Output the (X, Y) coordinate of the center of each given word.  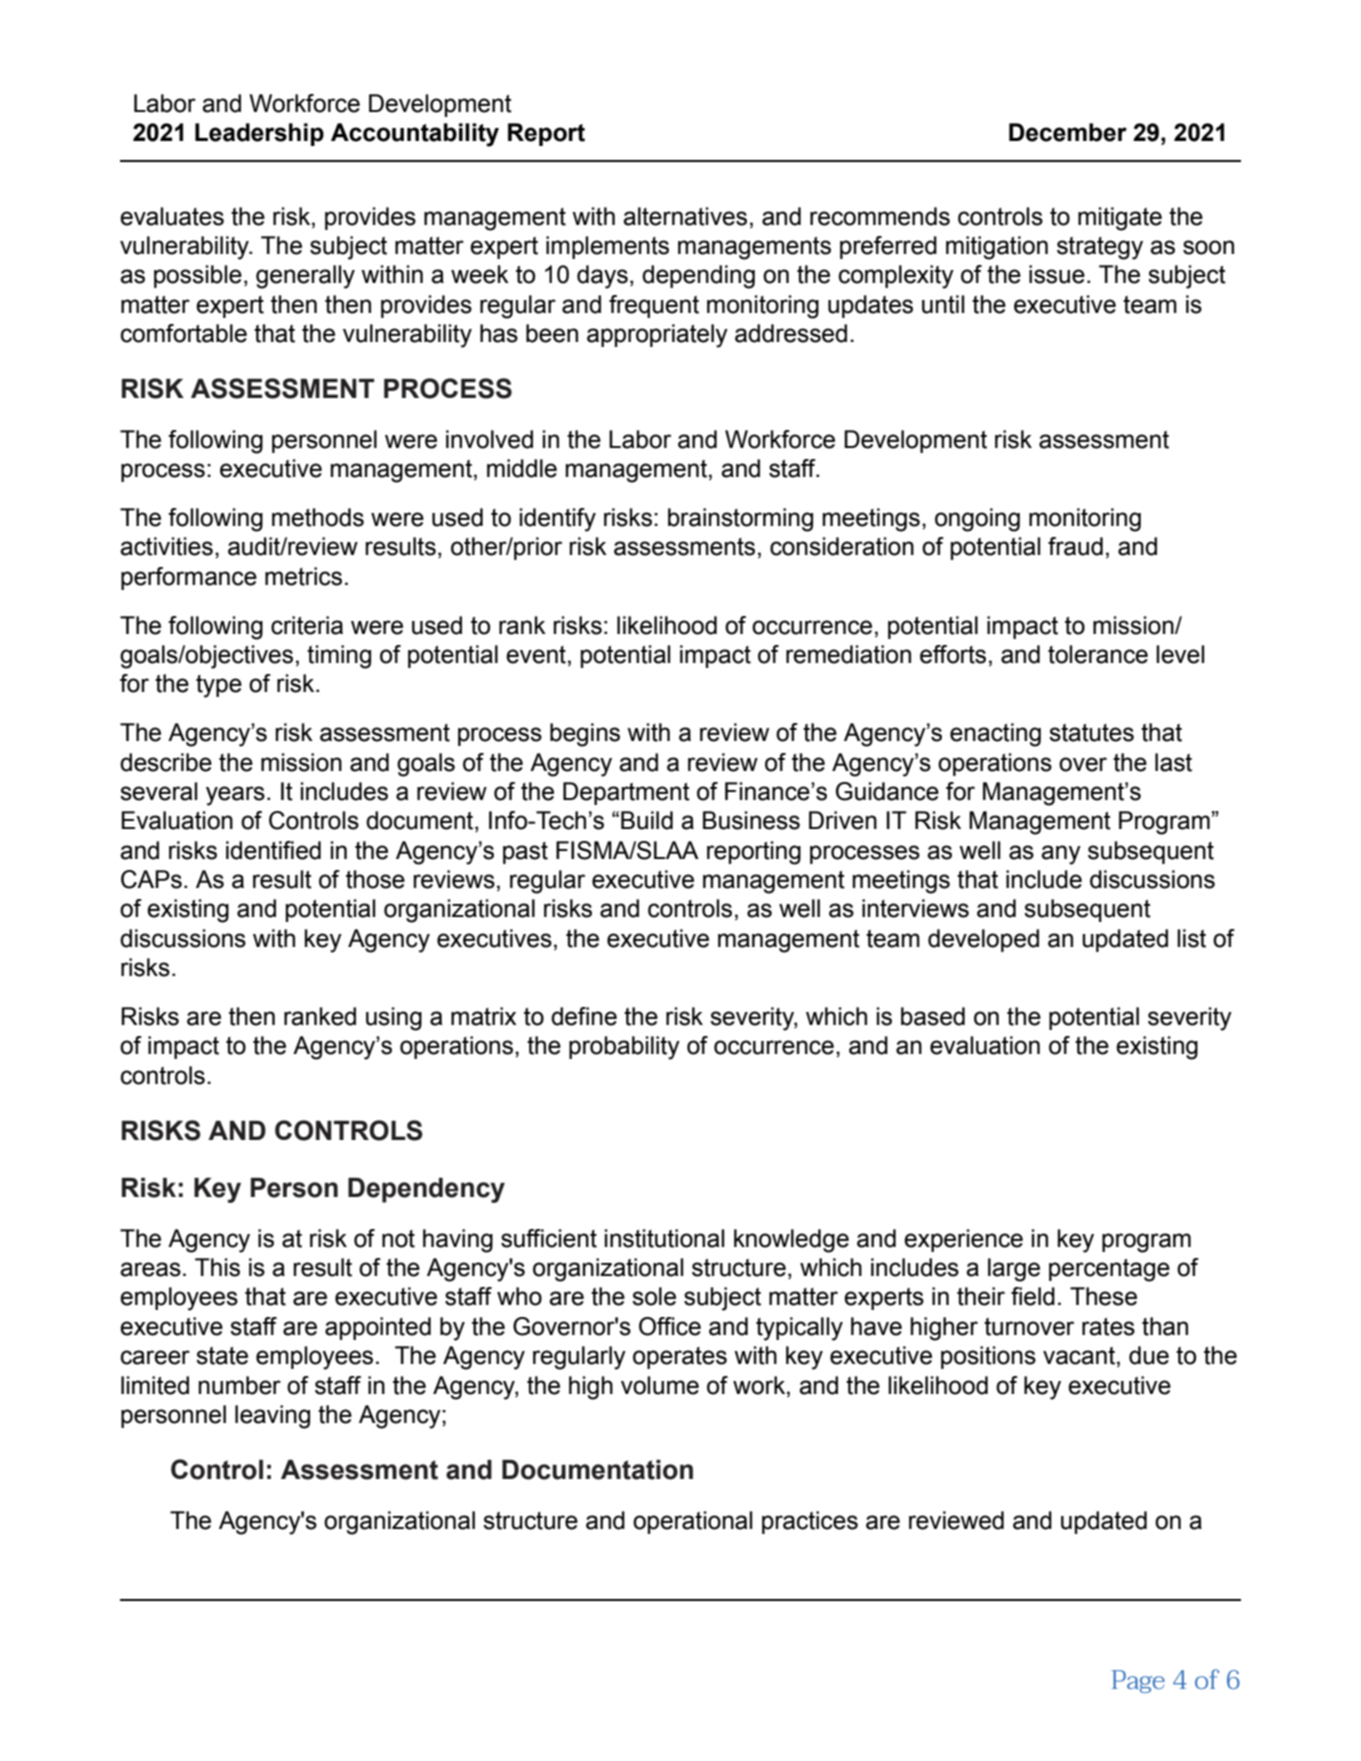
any (1061, 855)
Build (647, 820)
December (1068, 132)
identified (273, 850)
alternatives (685, 216)
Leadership (259, 134)
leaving (272, 1417)
